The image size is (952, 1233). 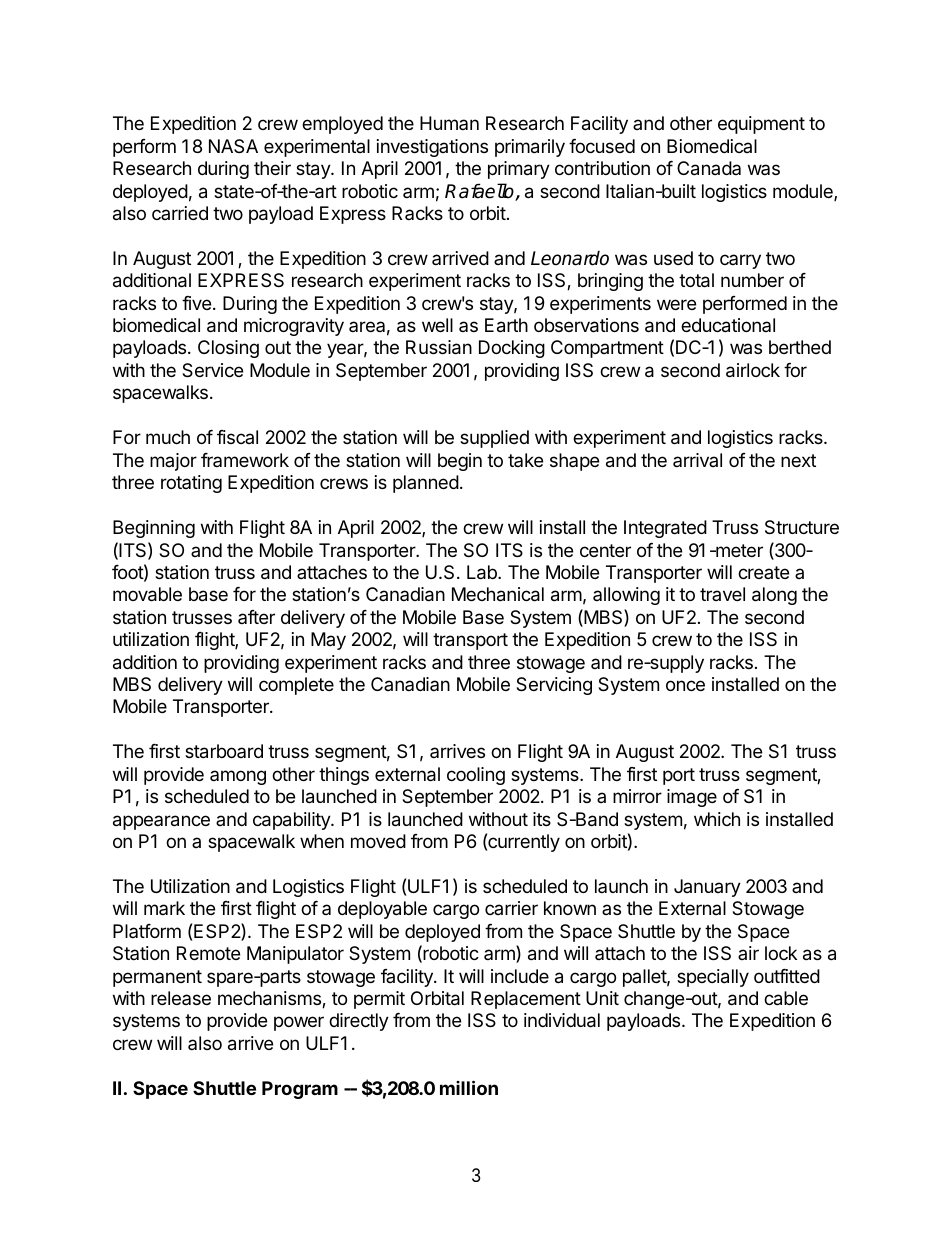 What do you see at coordinates (697, 460) in the screenshot?
I see `arrival` at bounding box center [697, 460].
